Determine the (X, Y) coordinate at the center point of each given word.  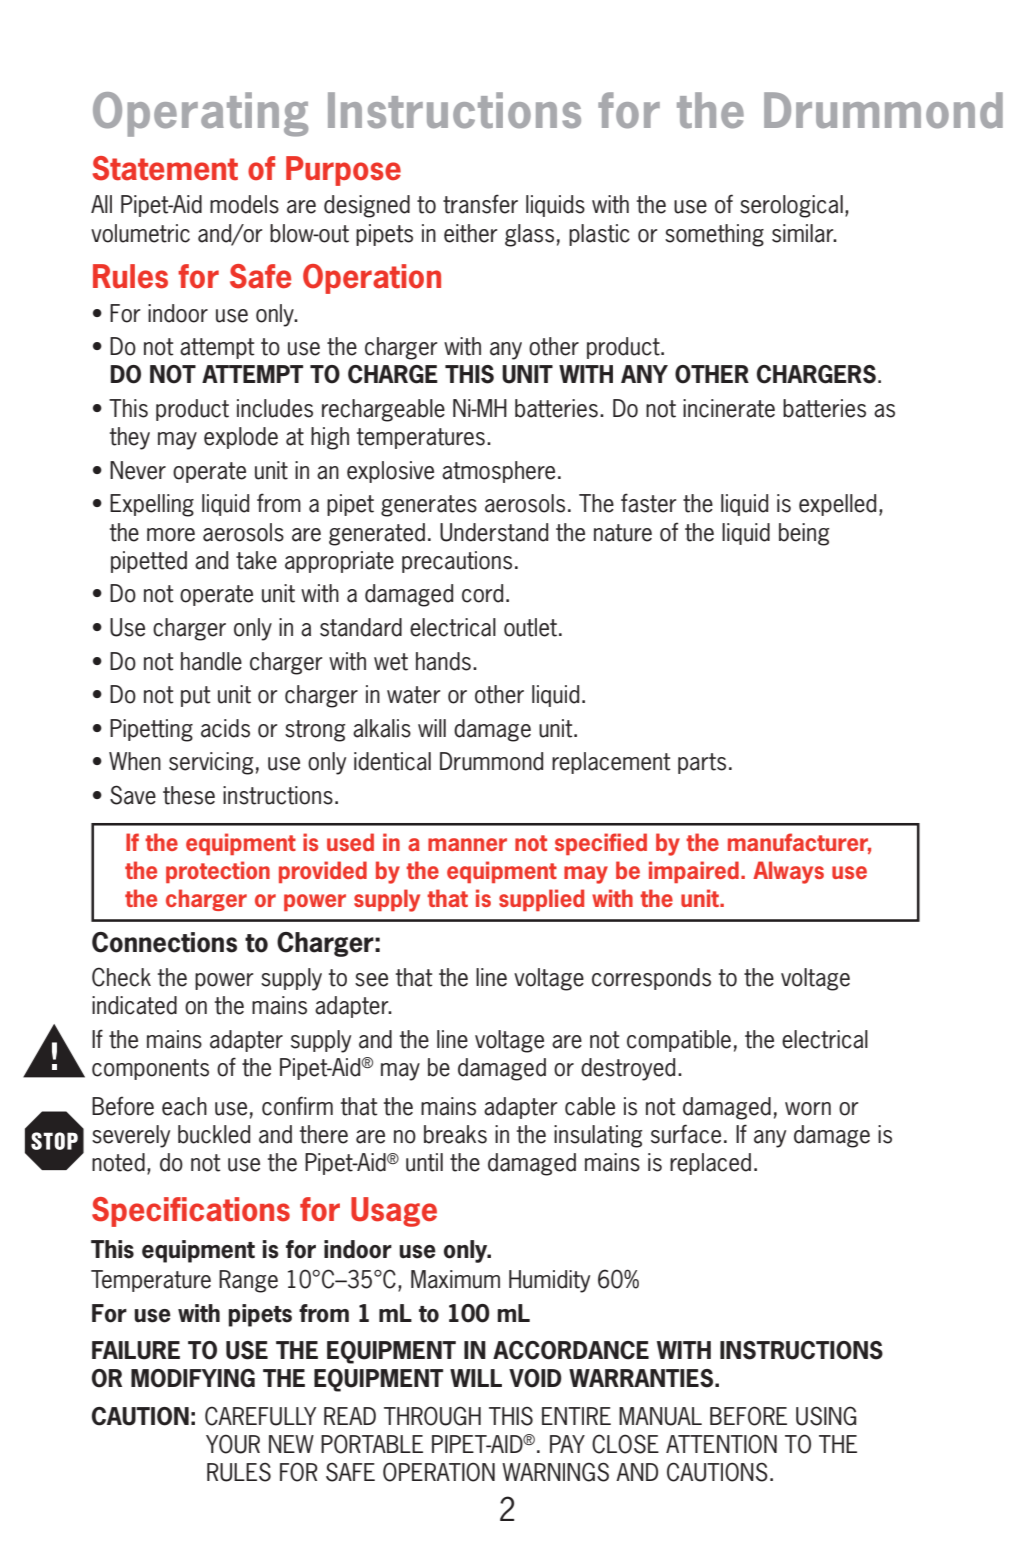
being (804, 534)
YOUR (233, 1444)
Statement (165, 168)
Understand (494, 532)
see (371, 980)
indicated (134, 1005)
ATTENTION (721, 1444)
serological (791, 206)
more (171, 535)
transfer (480, 204)
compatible (679, 1041)
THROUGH (432, 1416)
